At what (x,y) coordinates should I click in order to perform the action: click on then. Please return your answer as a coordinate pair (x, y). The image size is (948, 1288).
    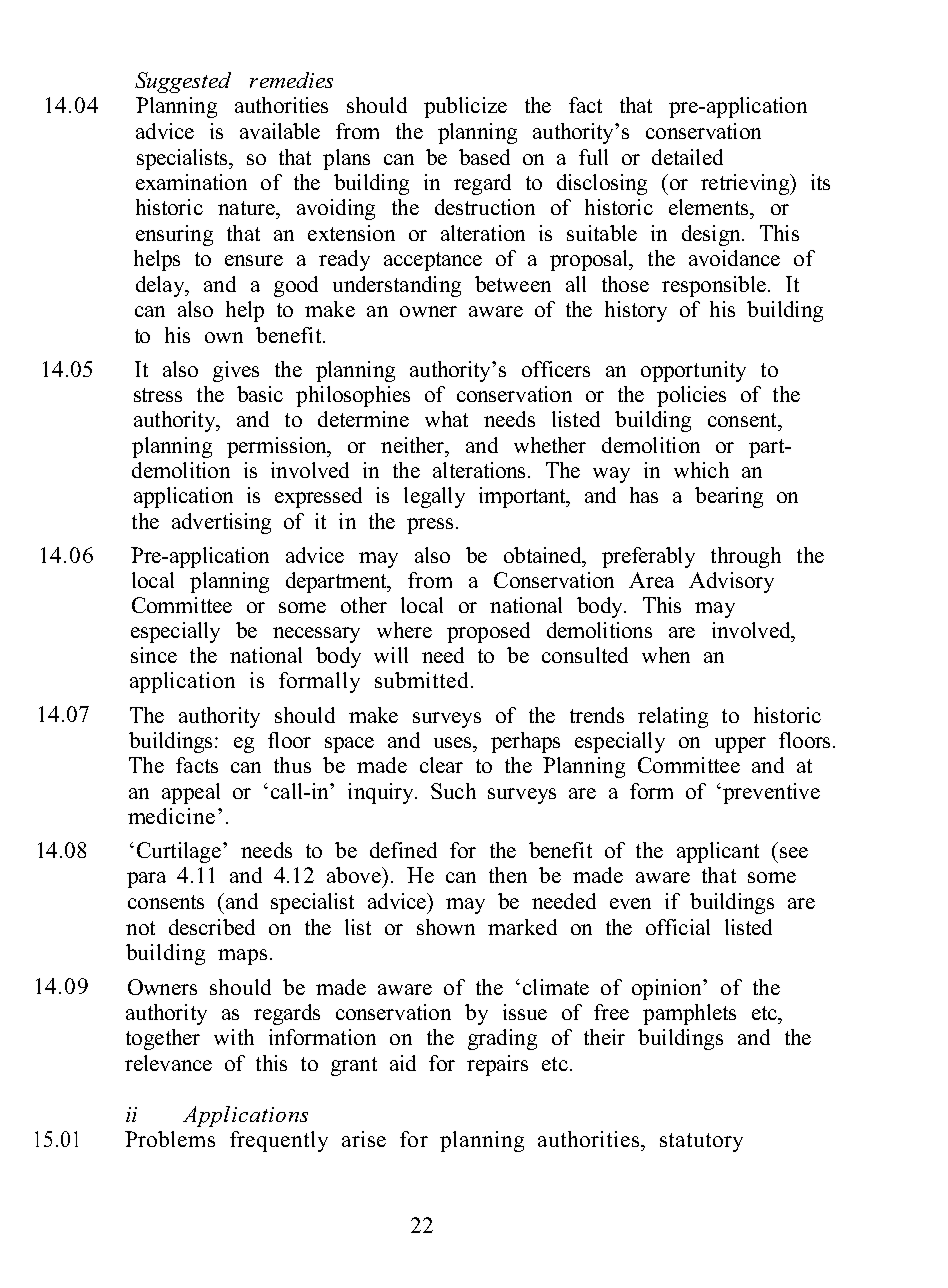
    Looking at the image, I should click on (508, 875).
